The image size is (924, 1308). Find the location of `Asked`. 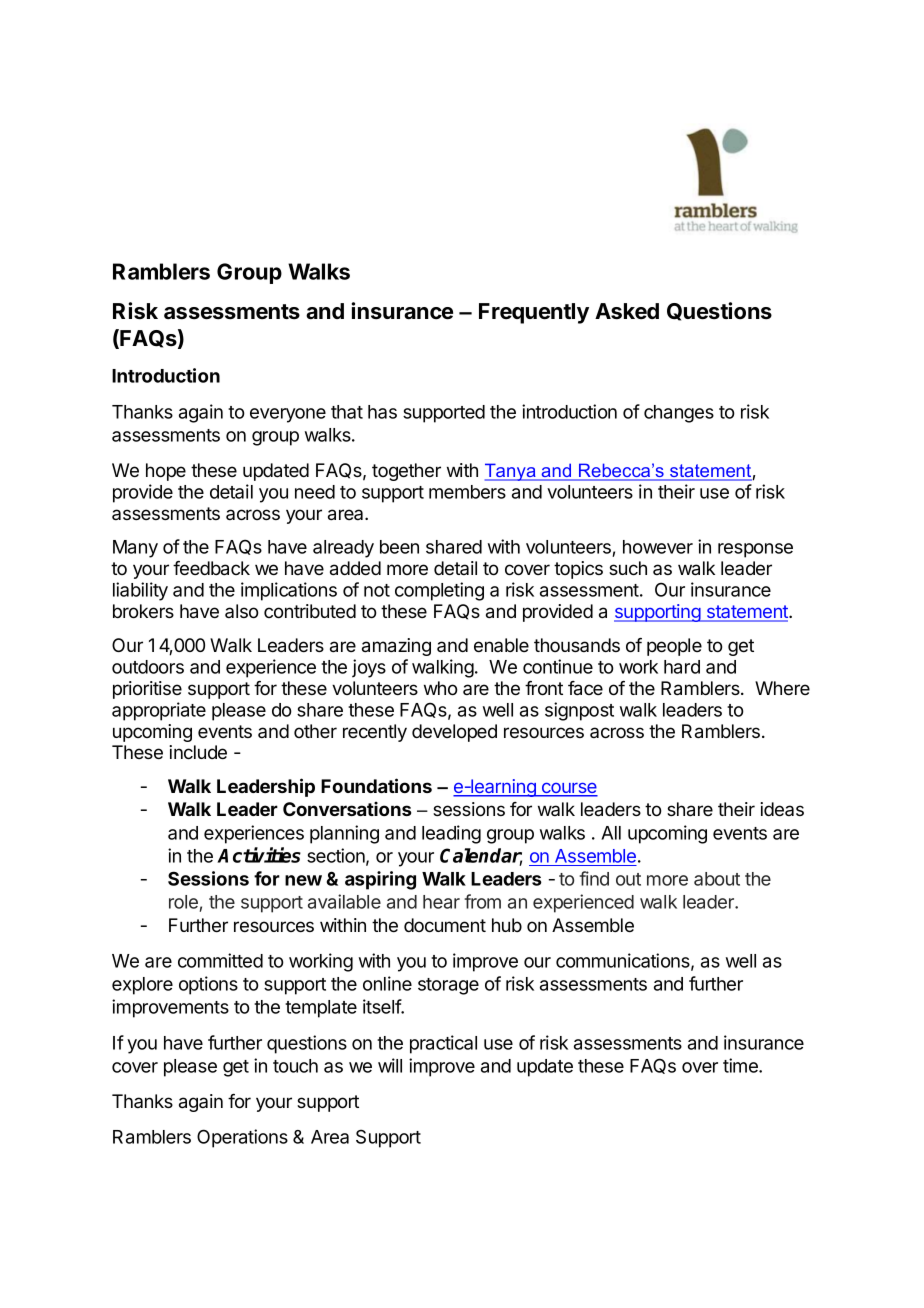

Asked is located at coordinates (627, 311).
